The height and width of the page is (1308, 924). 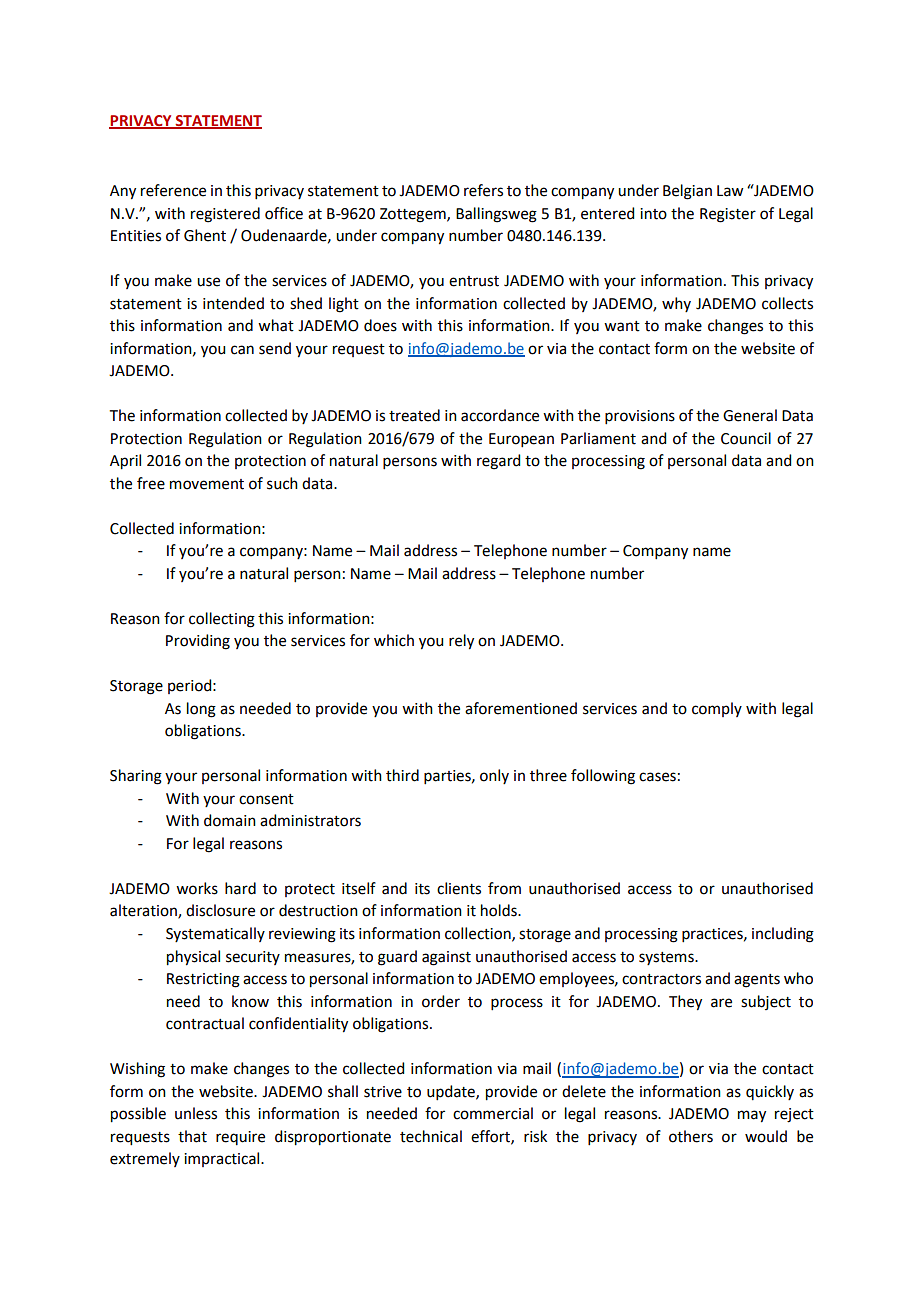 What do you see at coordinates (494, 776) in the page?
I see `only` at bounding box center [494, 776].
